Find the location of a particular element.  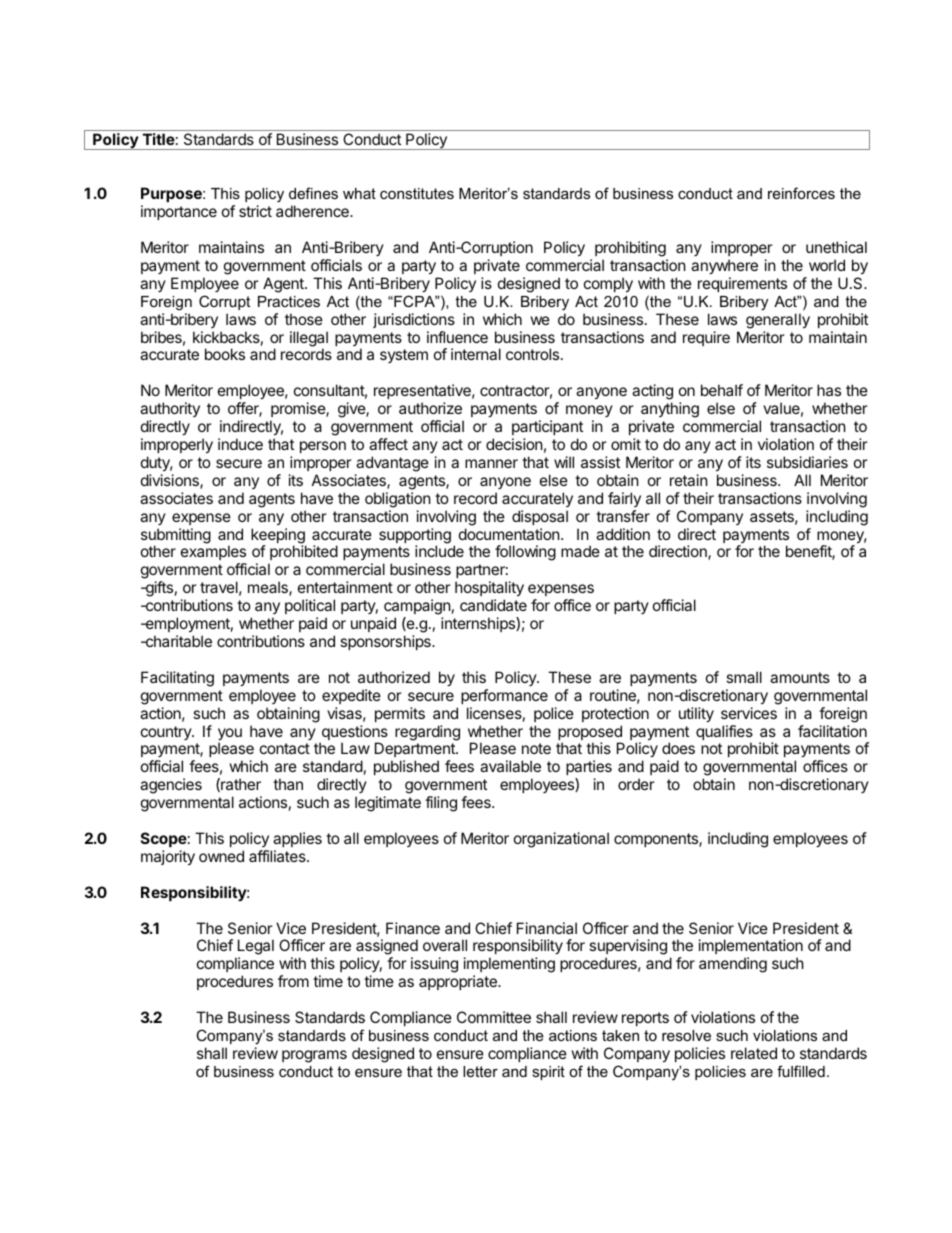

small is located at coordinates (744, 677).
